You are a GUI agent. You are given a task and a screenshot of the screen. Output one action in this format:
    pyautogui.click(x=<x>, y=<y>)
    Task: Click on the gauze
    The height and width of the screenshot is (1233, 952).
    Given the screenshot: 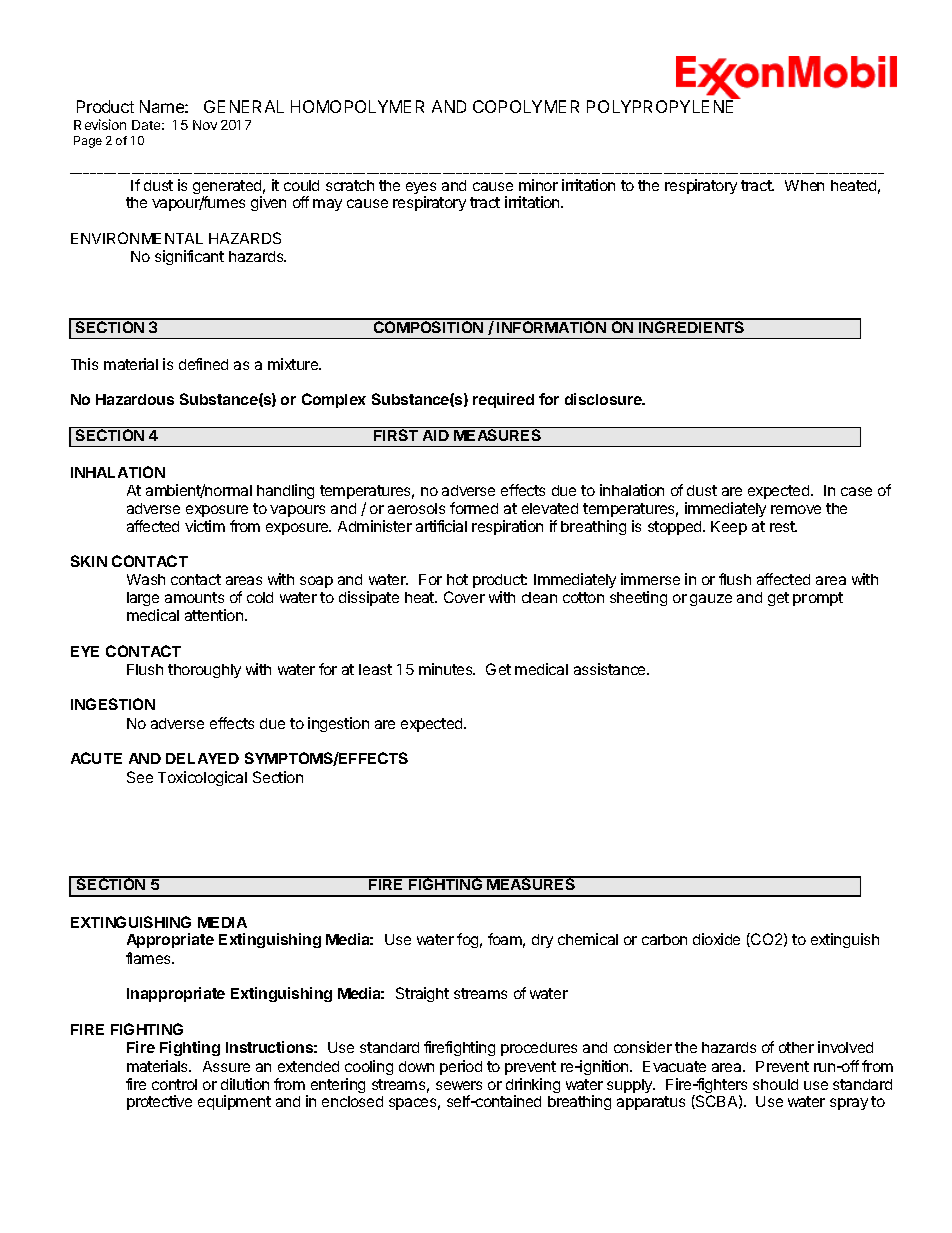 What is the action you would take?
    pyautogui.click(x=711, y=600)
